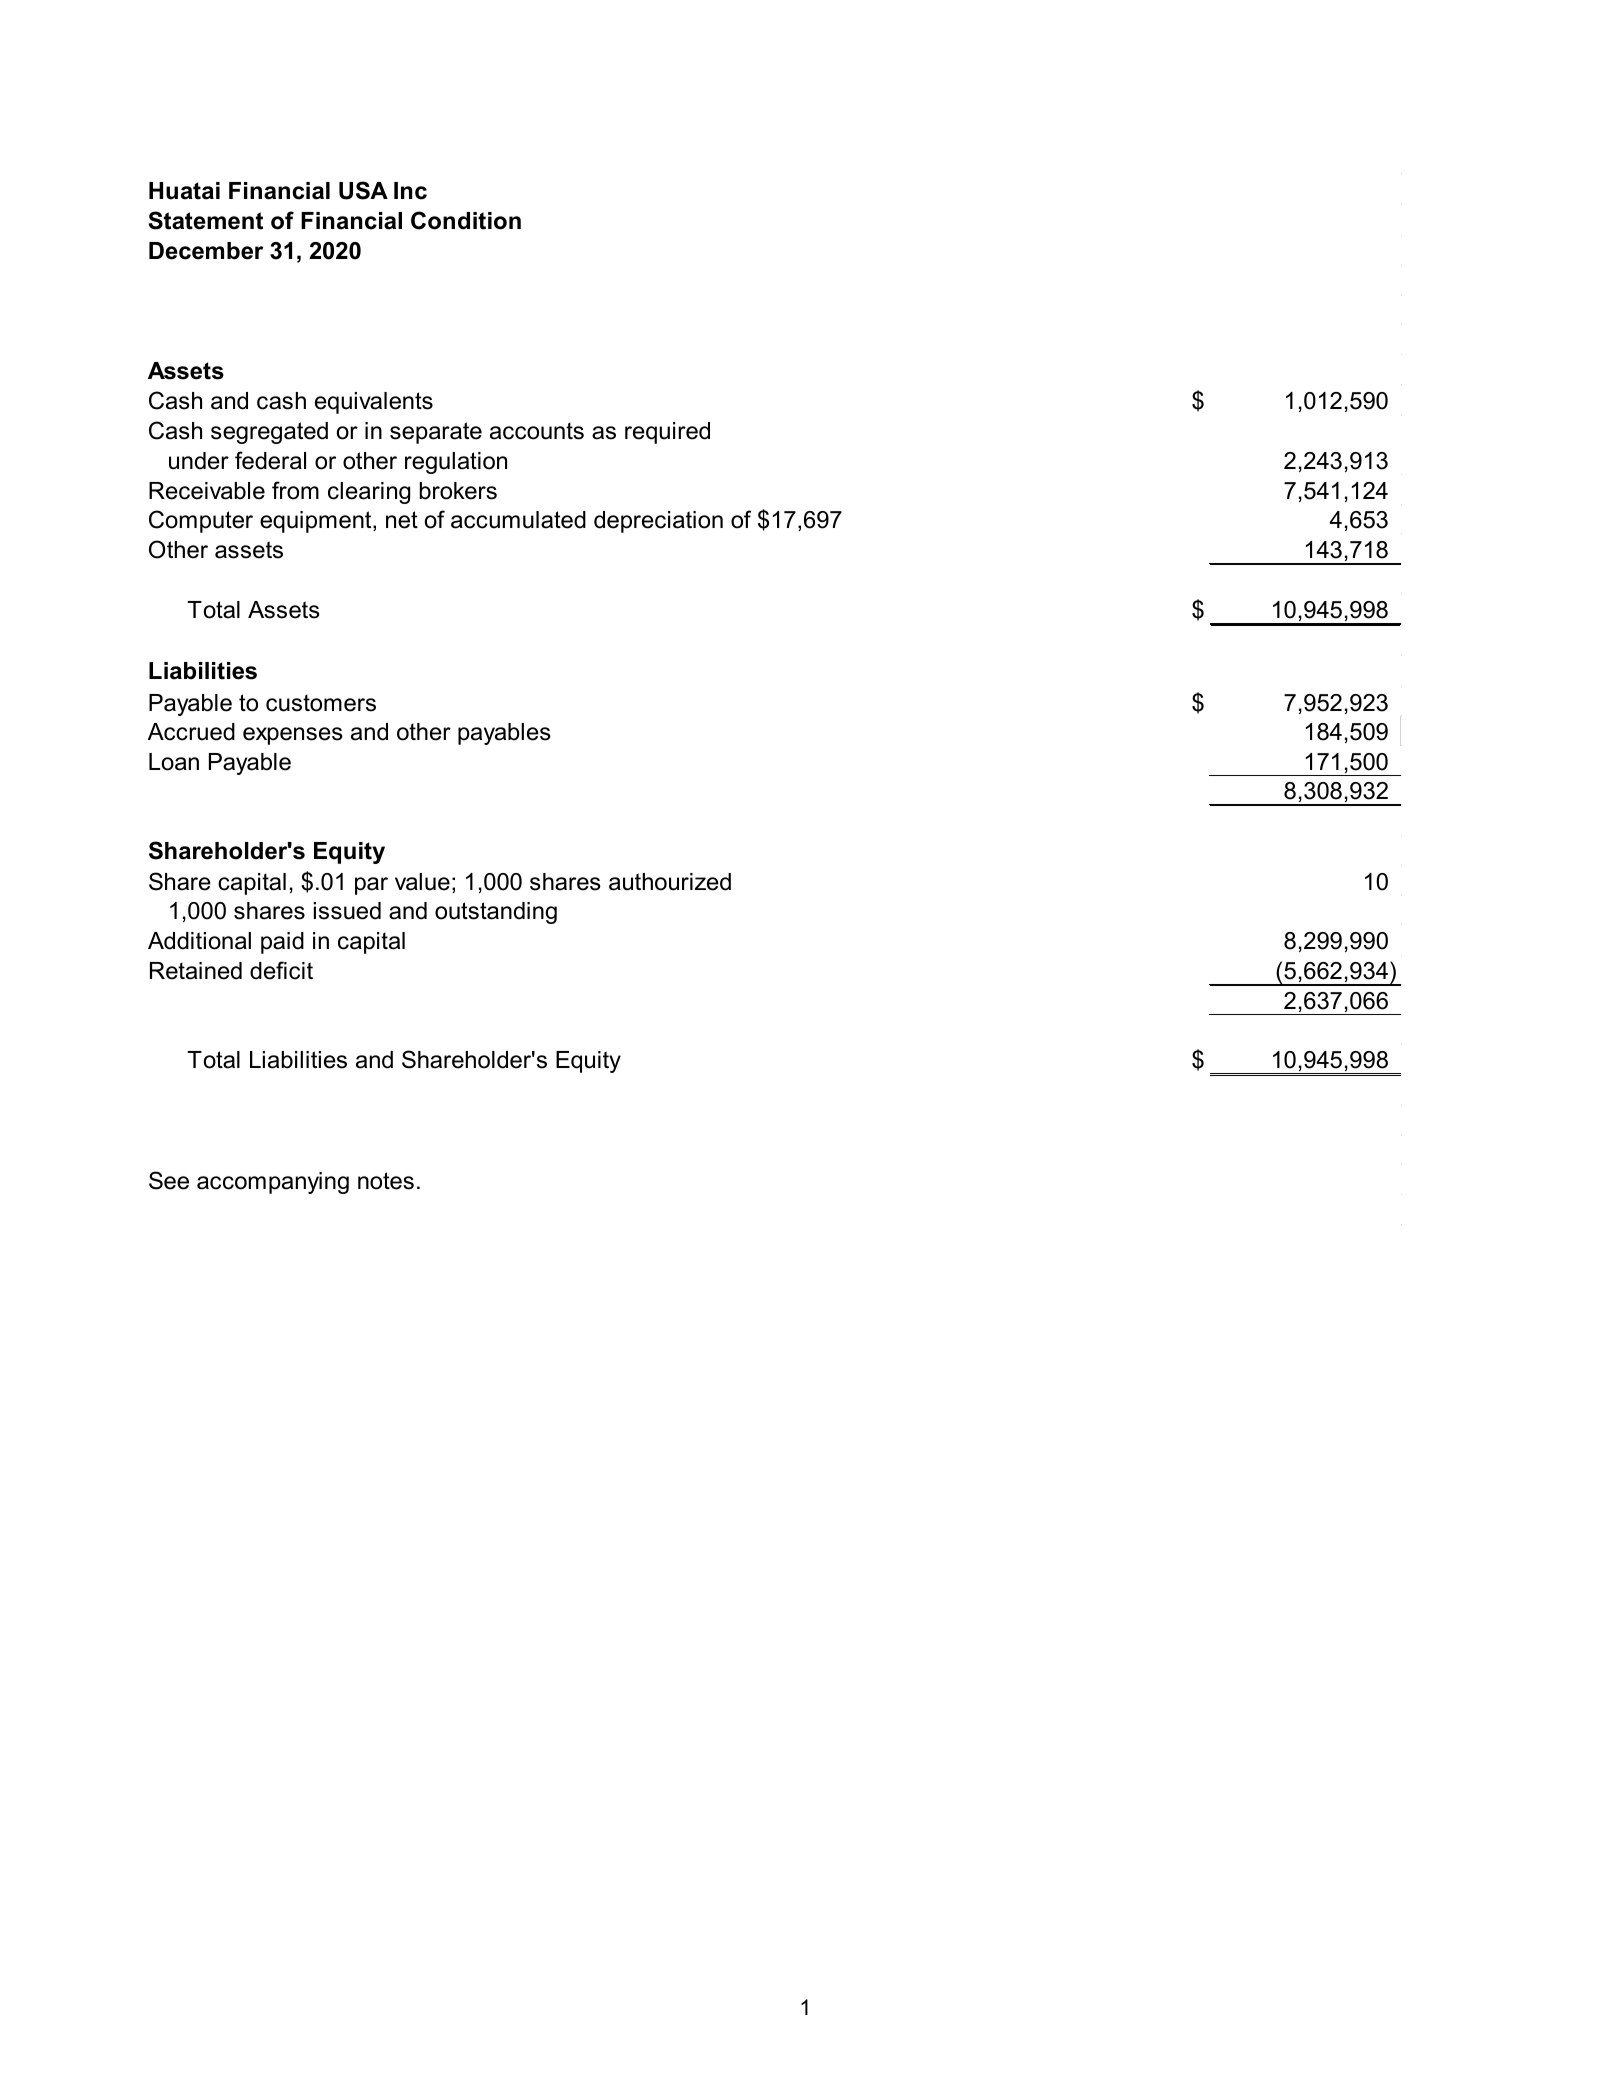 This screenshot has width=1611, height=2094. Describe the element at coordinates (386, 1181) in the screenshot. I see `notes` at that location.
